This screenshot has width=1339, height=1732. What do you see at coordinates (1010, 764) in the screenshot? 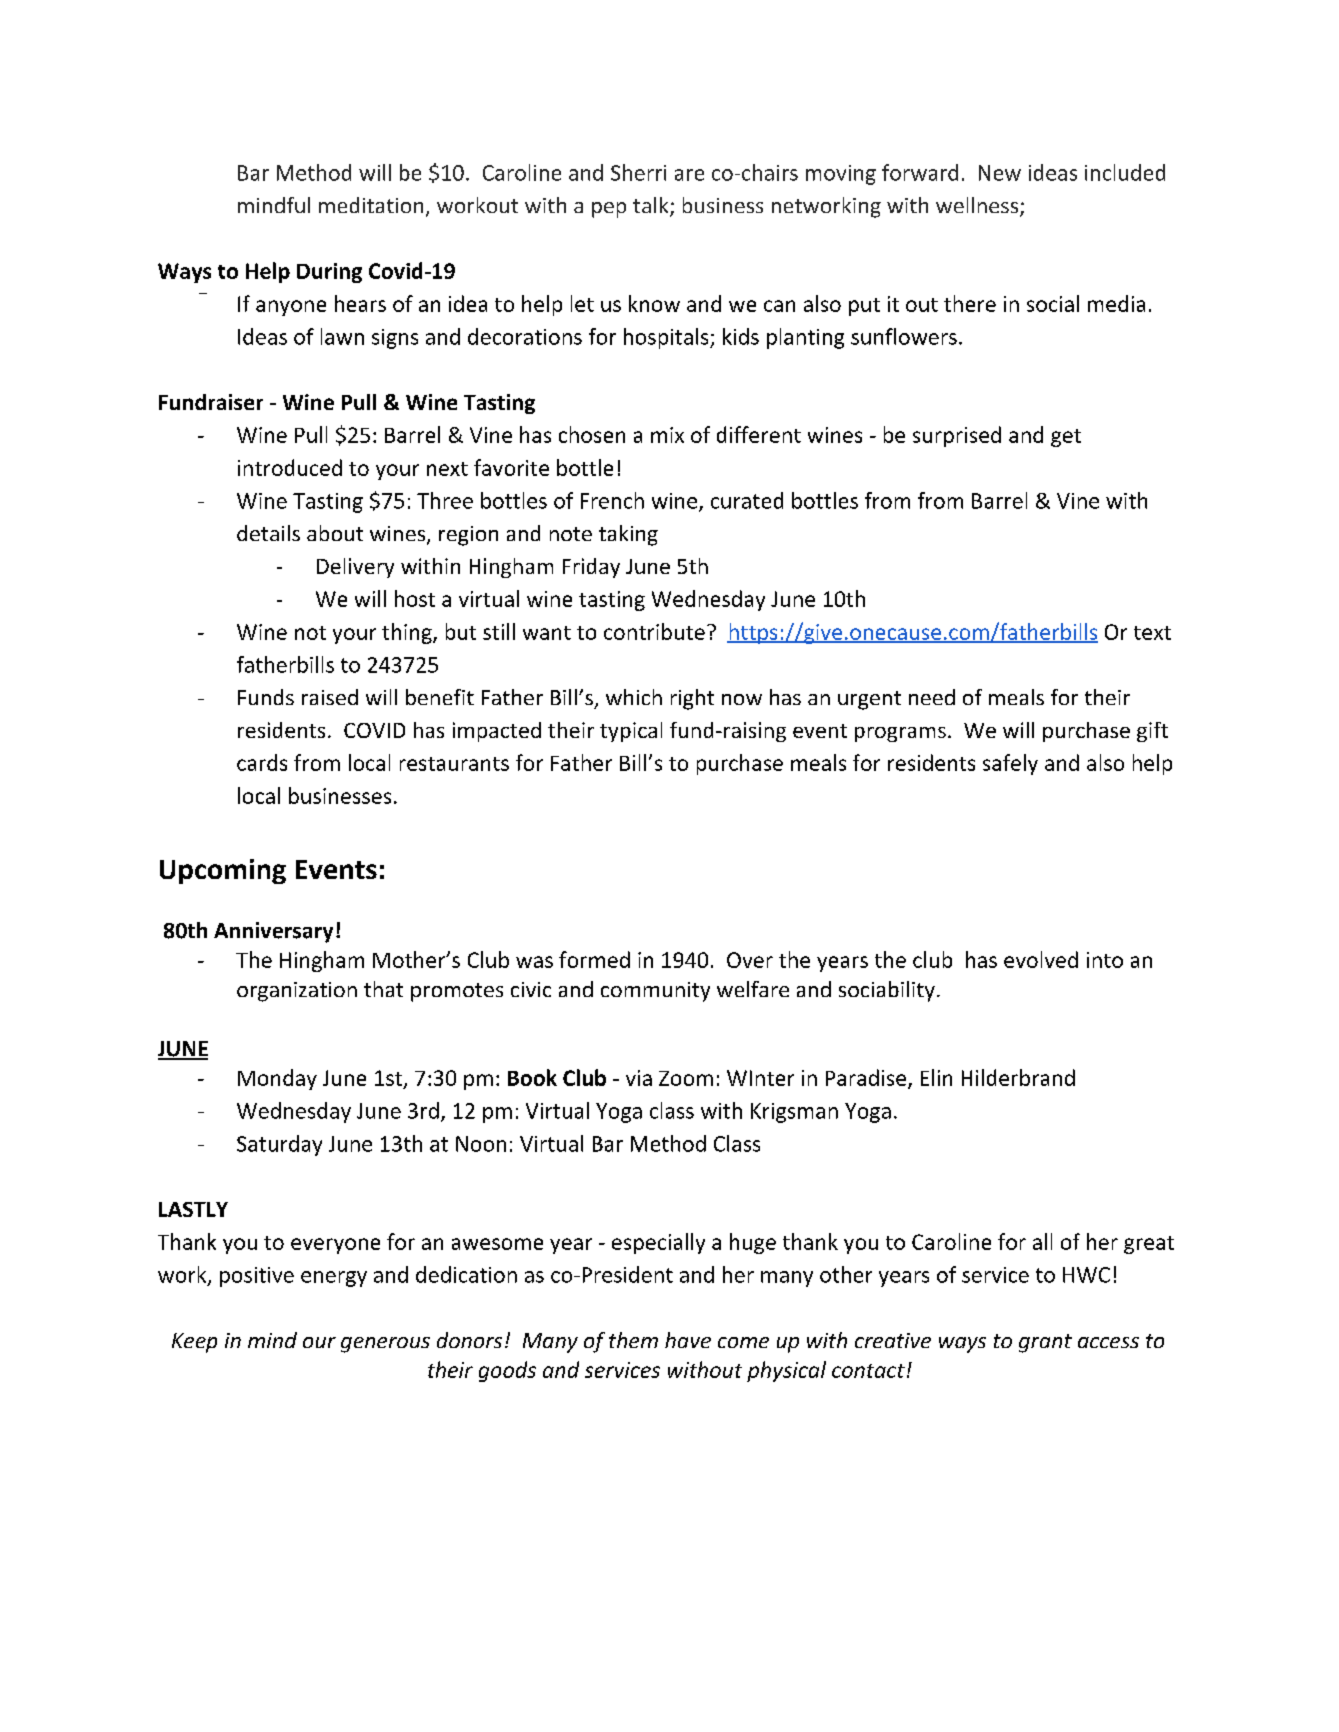
I see `safely` at bounding box center [1010, 764].
